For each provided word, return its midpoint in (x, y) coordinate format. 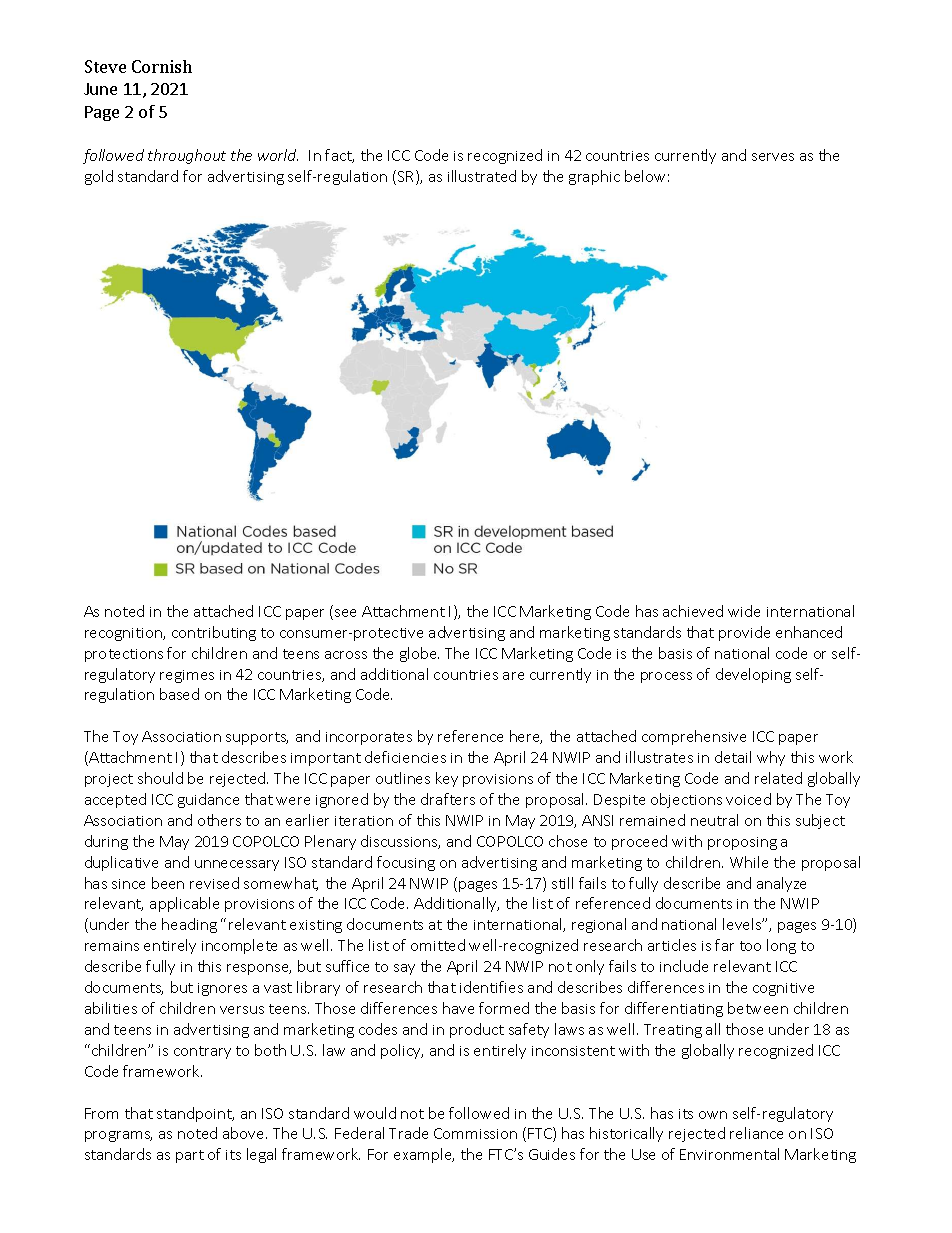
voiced (748, 799)
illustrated (482, 176)
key (447, 779)
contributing (214, 633)
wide (744, 611)
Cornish (162, 66)
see (345, 613)
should (160, 778)
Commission (475, 1133)
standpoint (195, 1114)
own (713, 1115)
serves (773, 157)
